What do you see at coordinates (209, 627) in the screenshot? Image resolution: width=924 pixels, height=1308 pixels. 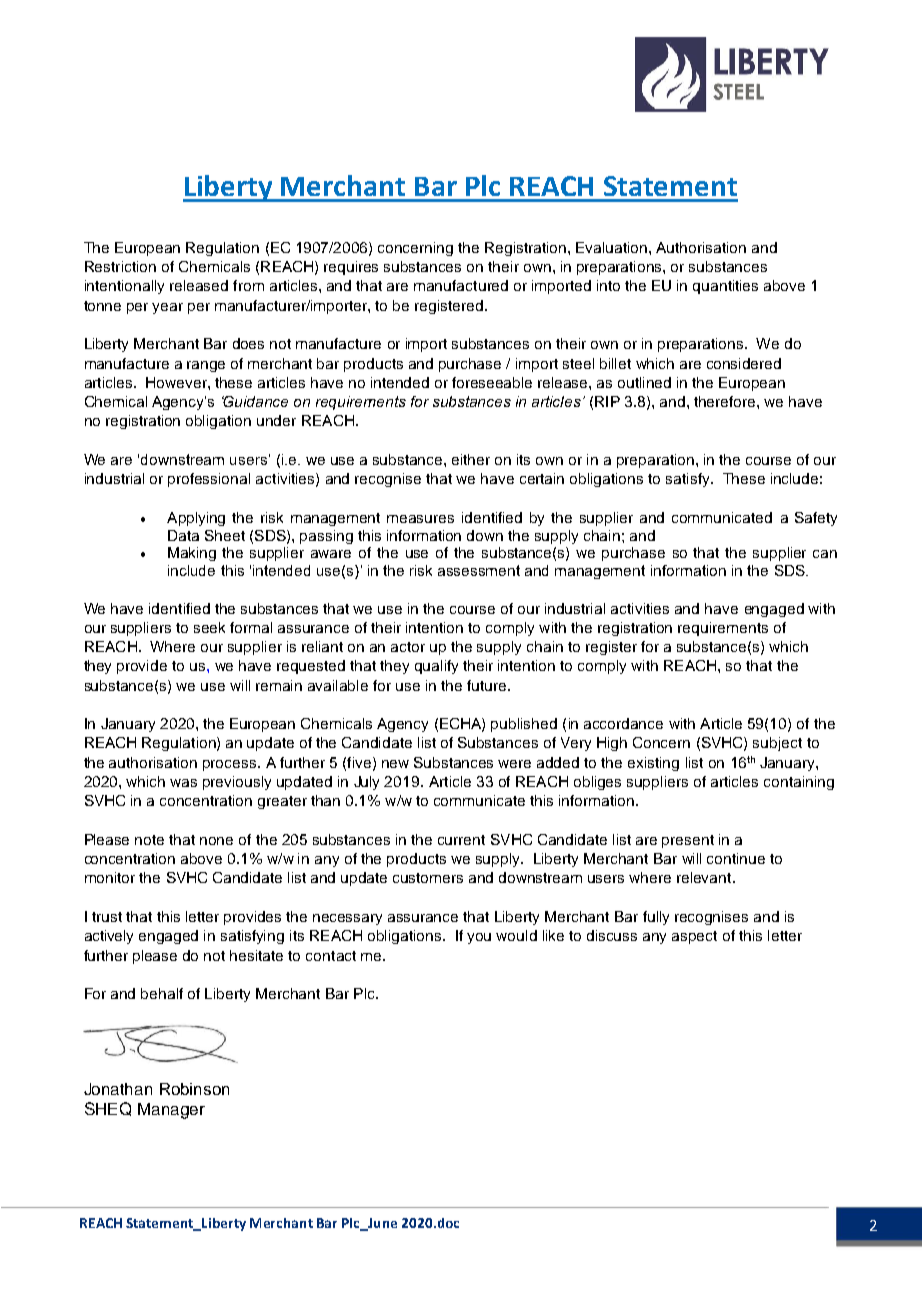 I see `seek` at bounding box center [209, 627].
